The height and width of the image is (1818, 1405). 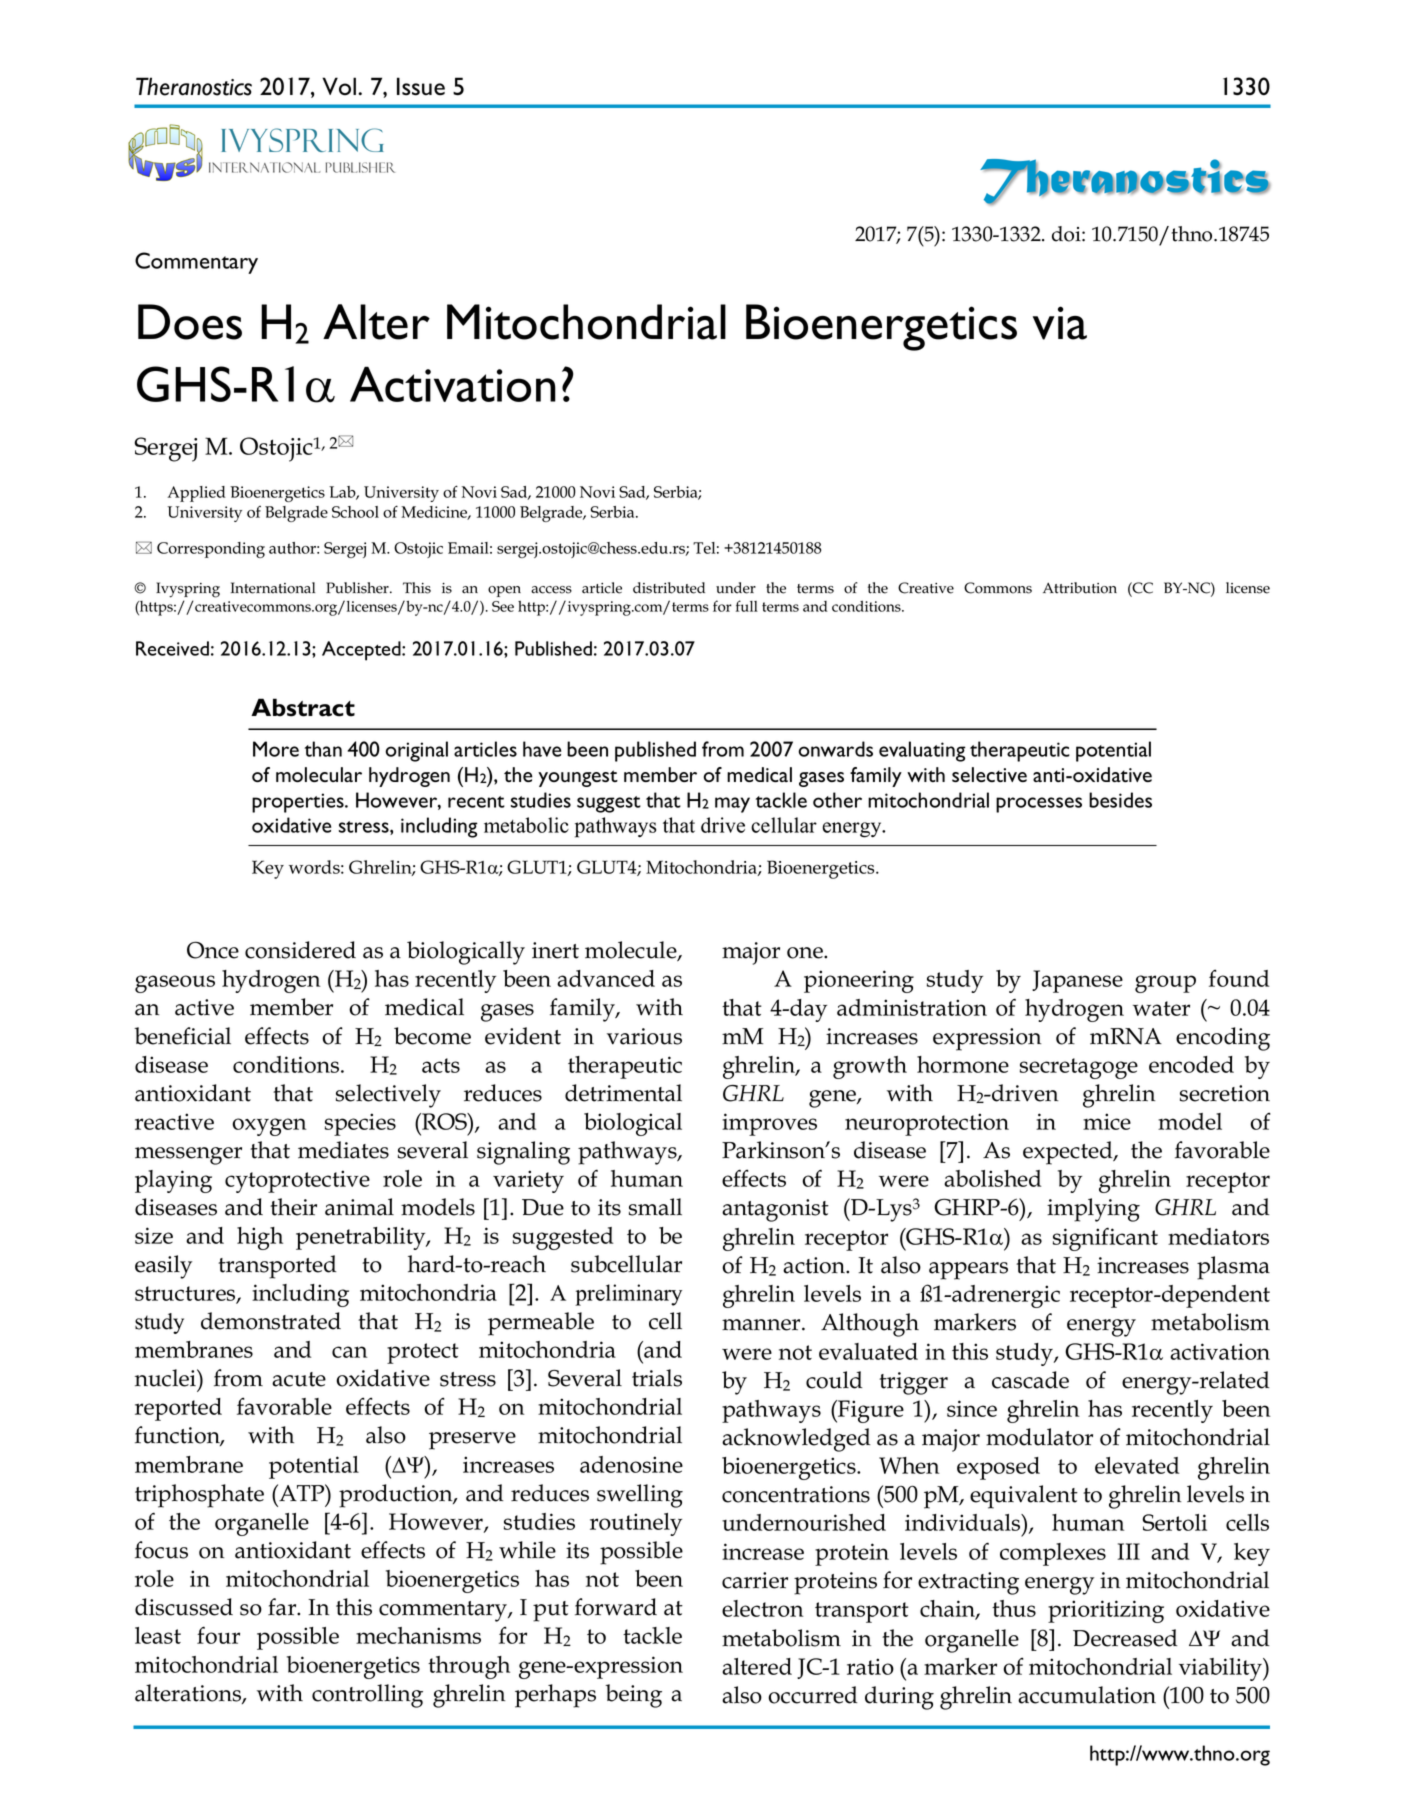 What do you see at coordinates (1077, 981) in the image?
I see `Japanese` at bounding box center [1077, 981].
